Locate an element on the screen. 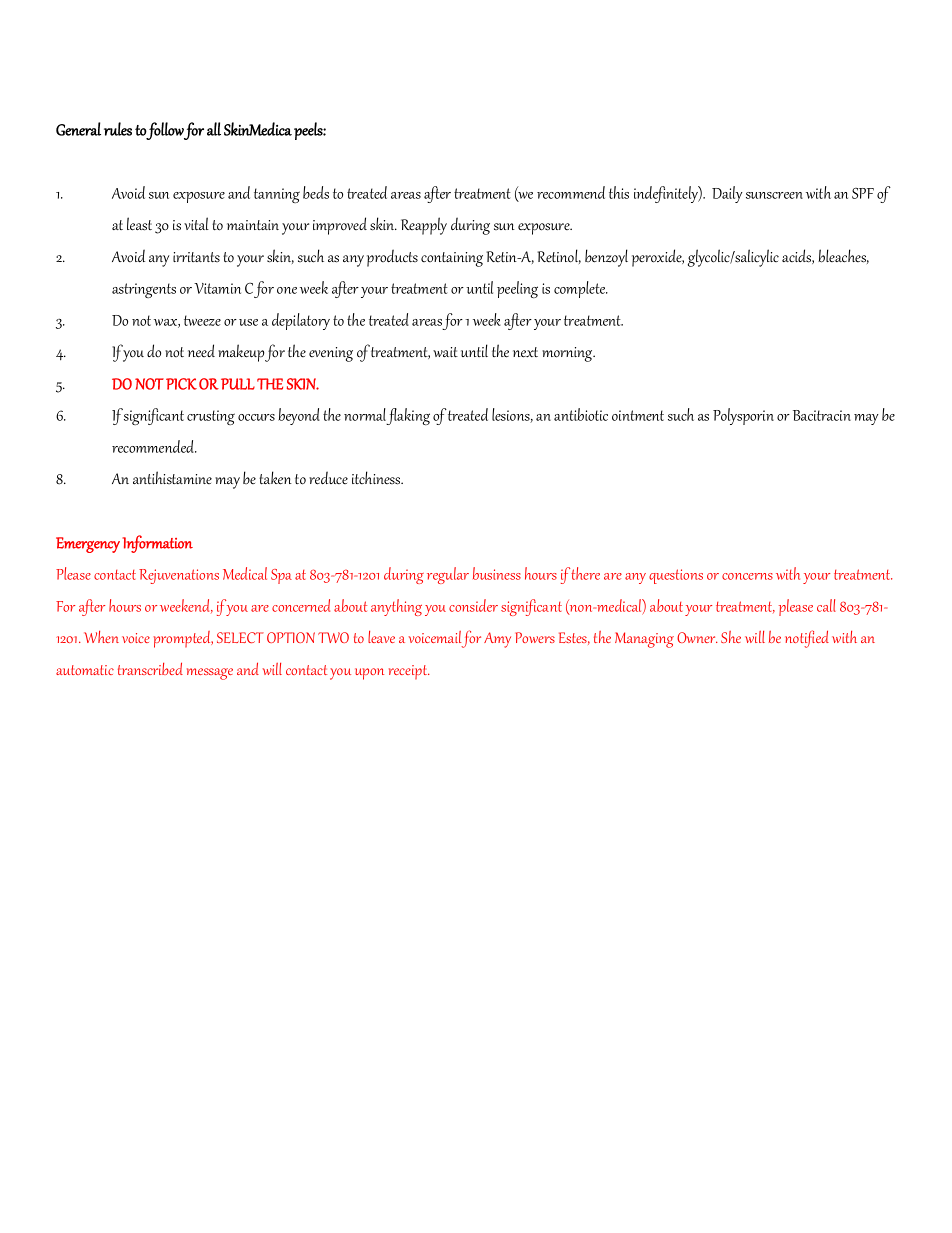 This screenshot has width=952, height=1233. PICK is located at coordinates (181, 384).
